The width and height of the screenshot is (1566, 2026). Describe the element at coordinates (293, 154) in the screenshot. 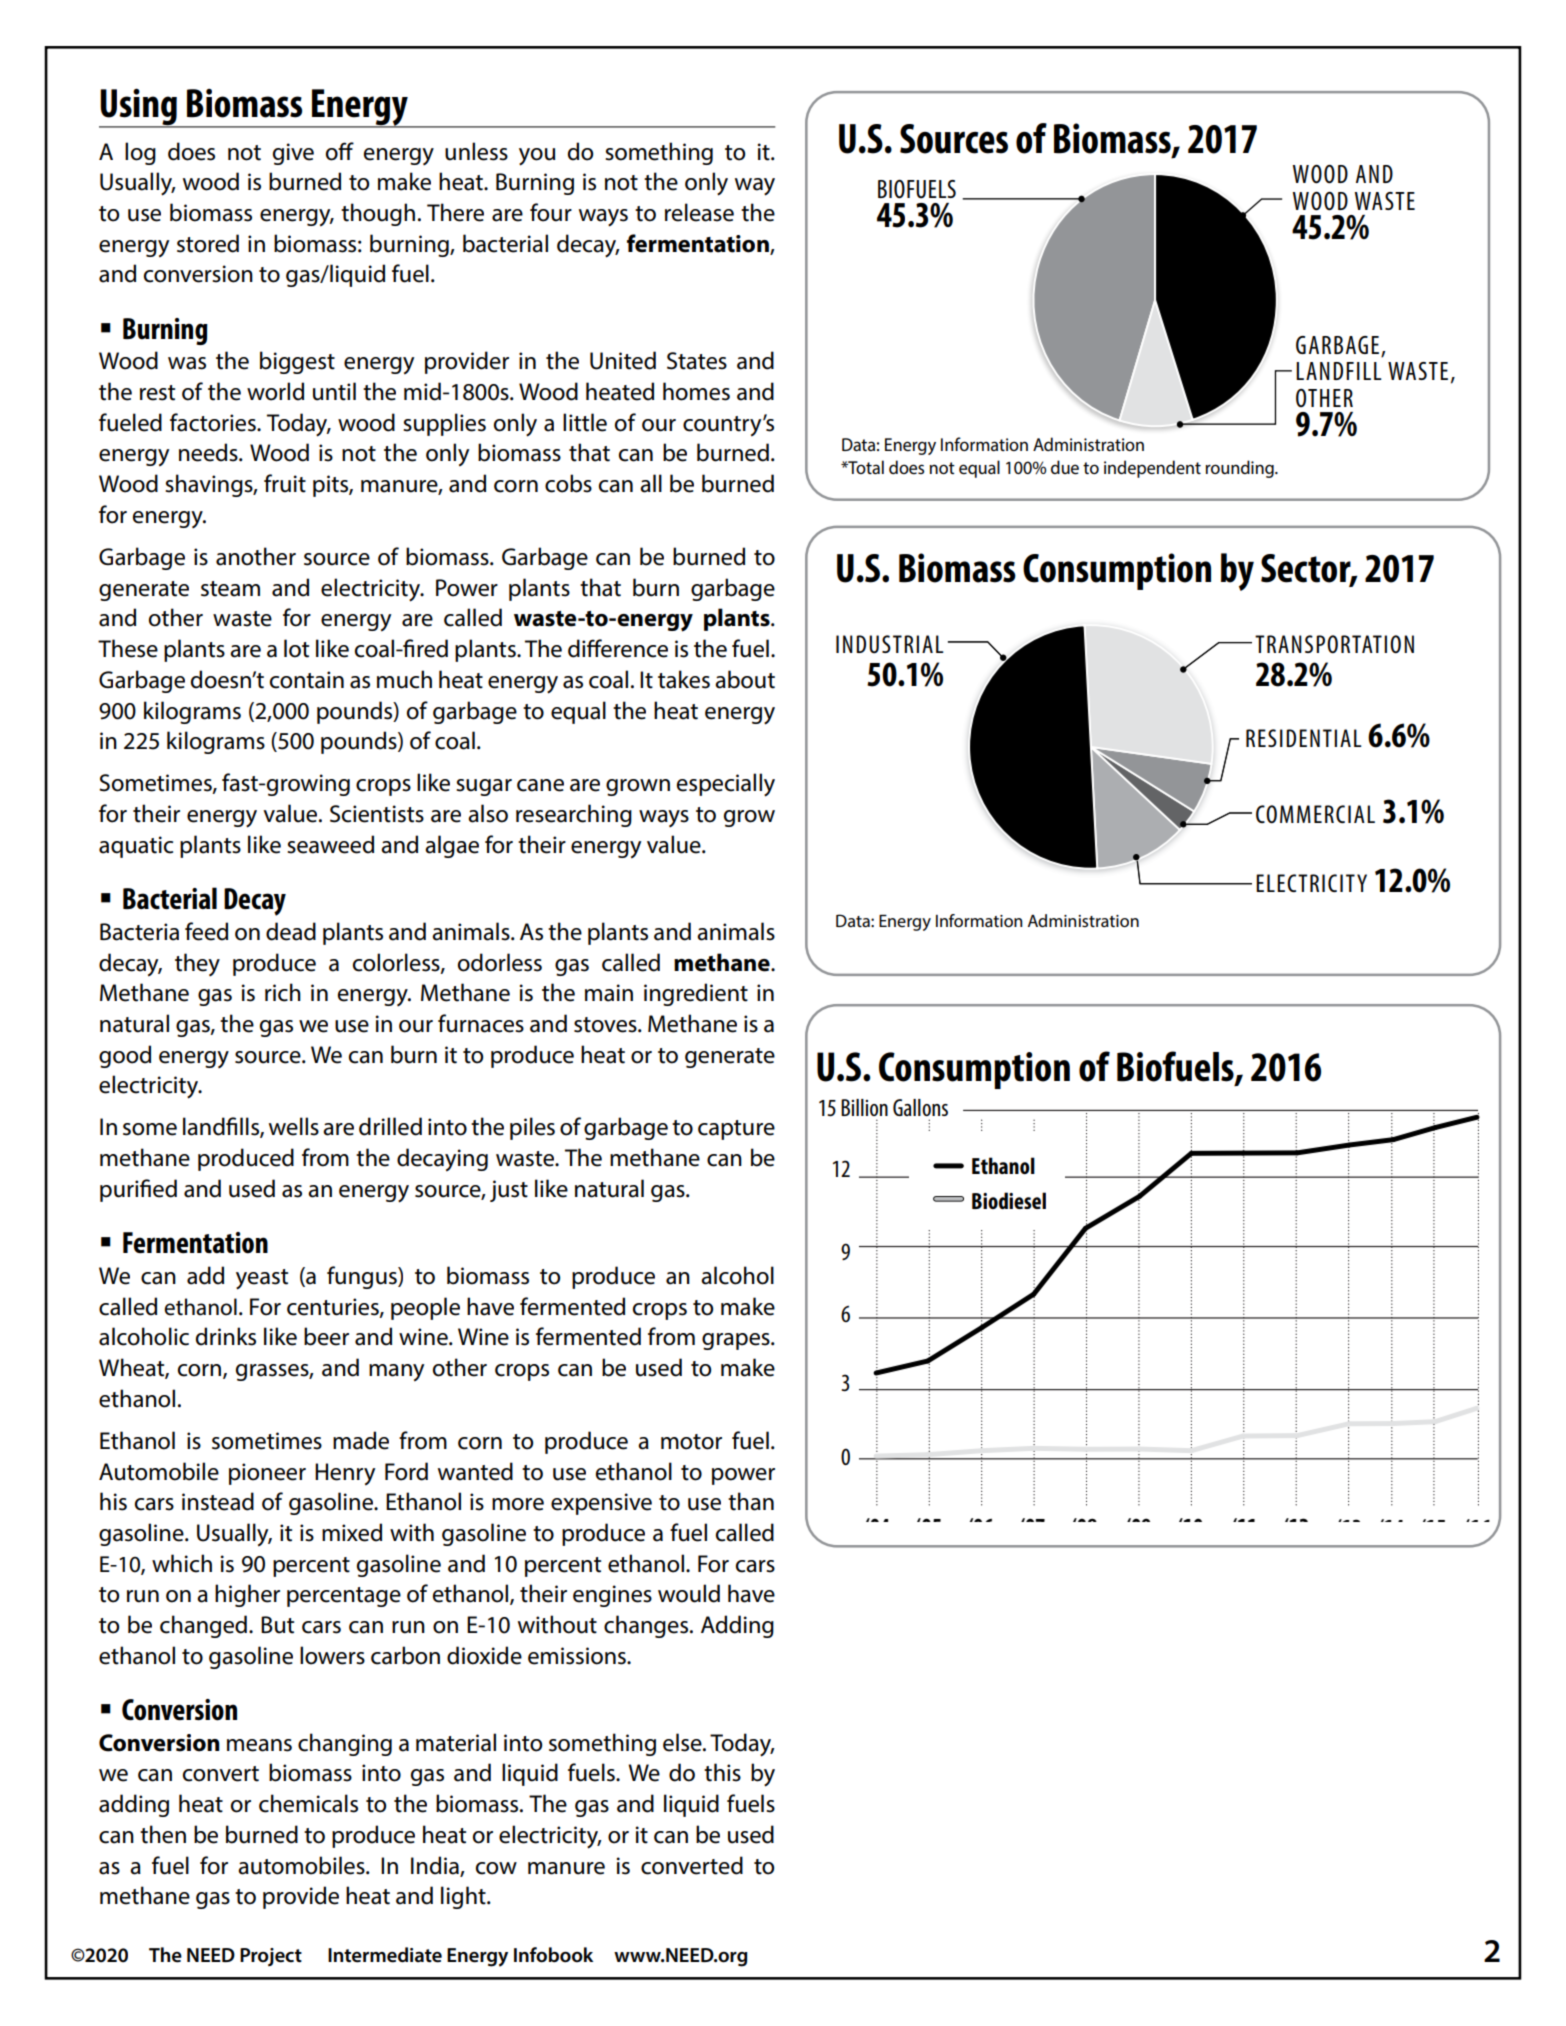

I see `give` at that location.
